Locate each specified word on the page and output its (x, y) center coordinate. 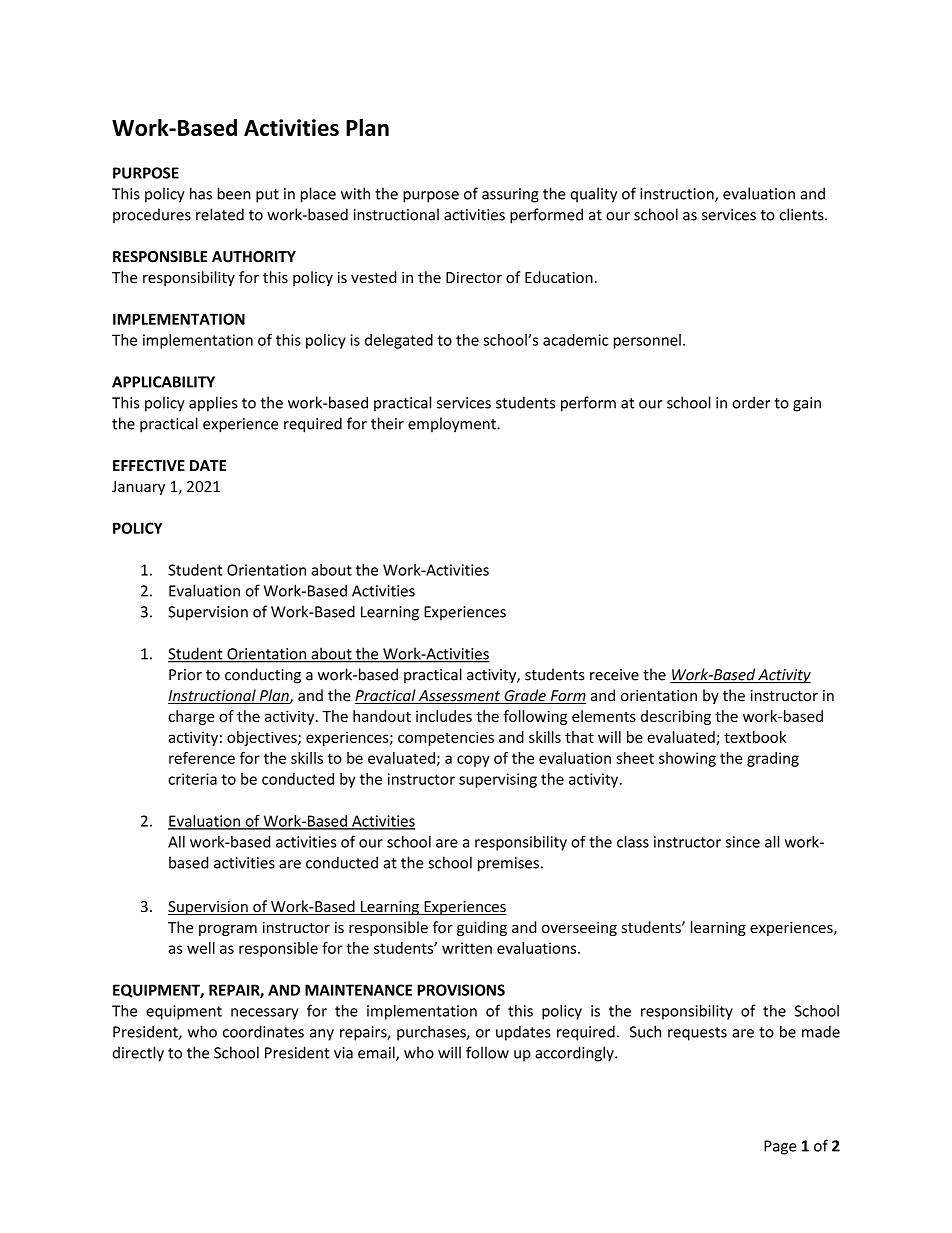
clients (803, 214)
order (751, 402)
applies (213, 404)
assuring (510, 195)
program (228, 930)
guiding (482, 928)
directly (138, 1054)
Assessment (460, 697)
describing (676, 717)
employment (453, 425)
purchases (432, 1033)
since (743, 842)
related (220, 214)
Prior (185, 675)
